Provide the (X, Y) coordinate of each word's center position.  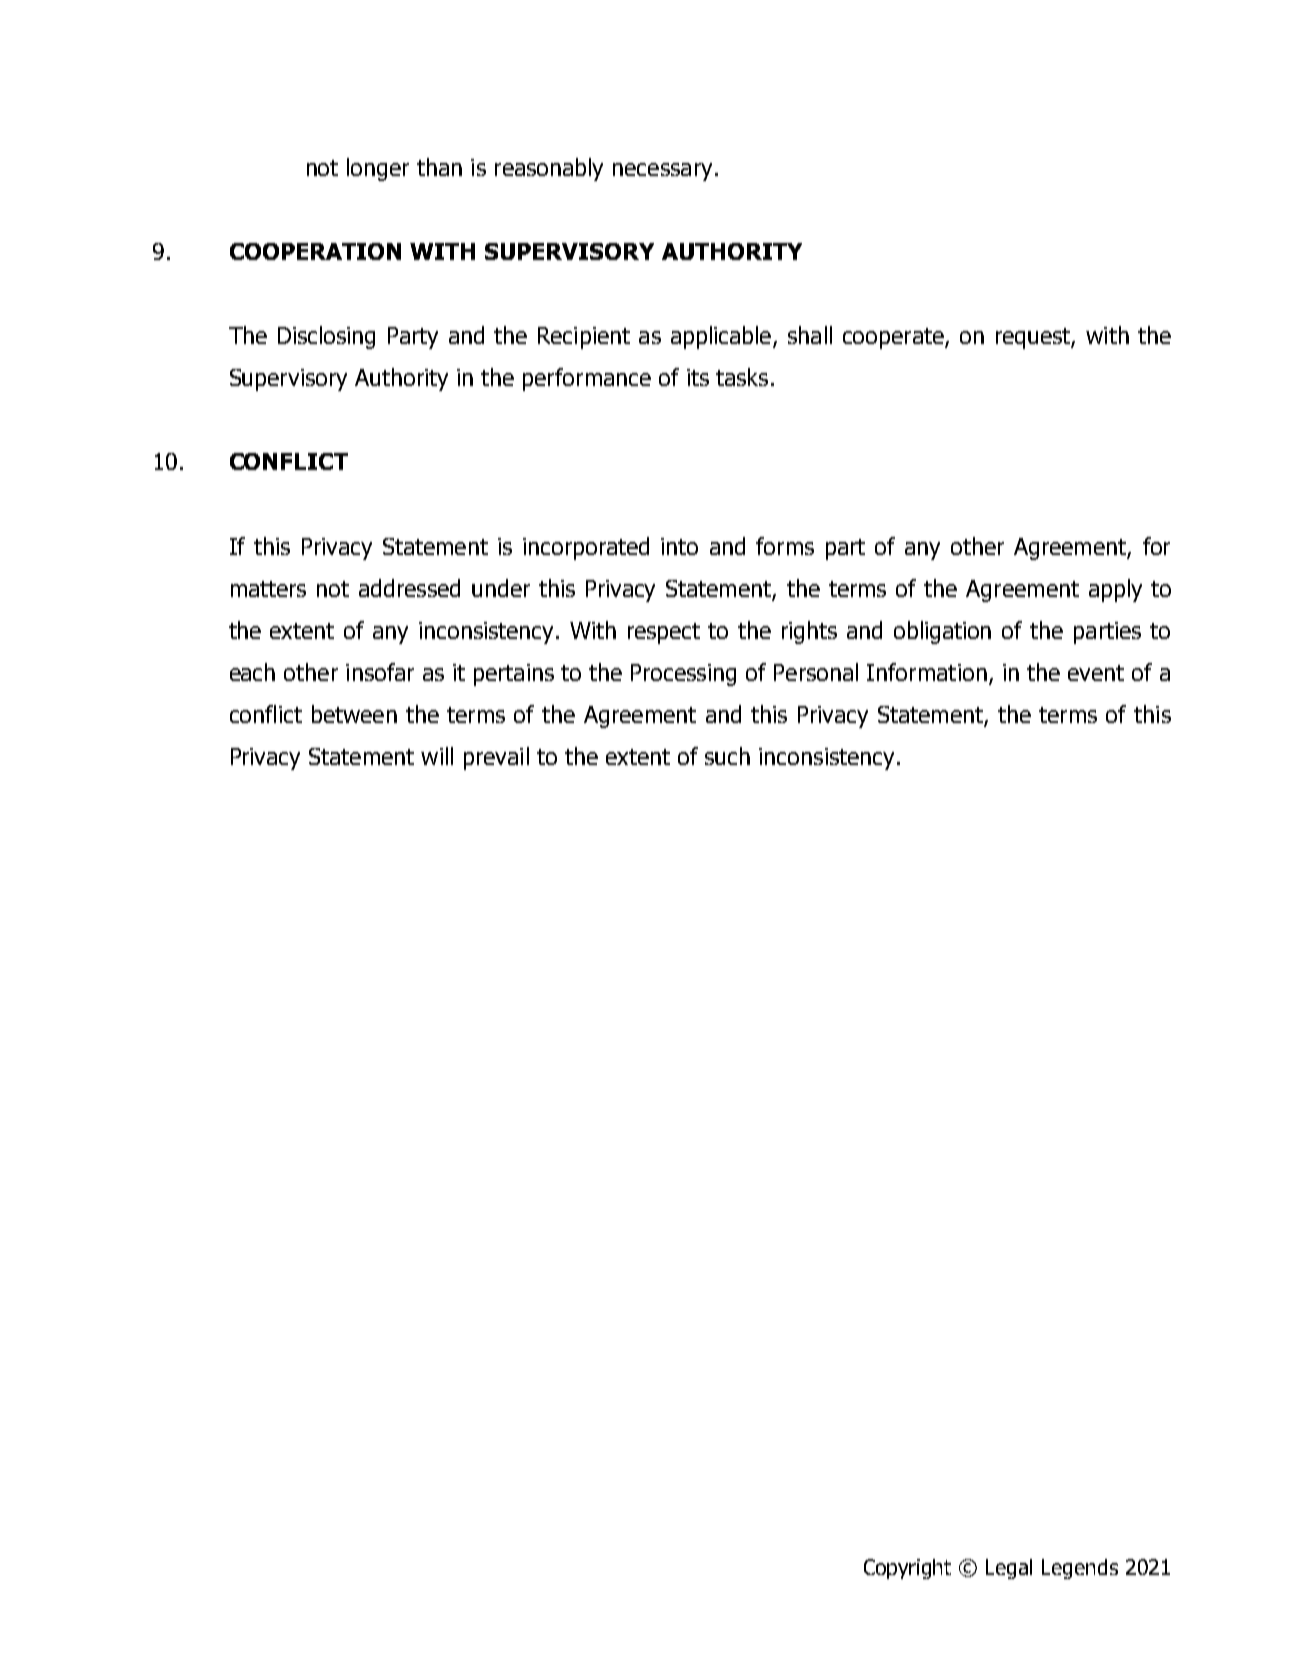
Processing (683, 675)
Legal (1009, 1569)
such (727, 756)
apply (1115, 590)
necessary (662, 172)
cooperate (894, 338)
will (437, 756)
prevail (496, 758)
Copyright (907, 1569)
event (1096, 673)
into (679, 546)
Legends (1080, 1569)
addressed (409, 588)
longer (378, 169)
